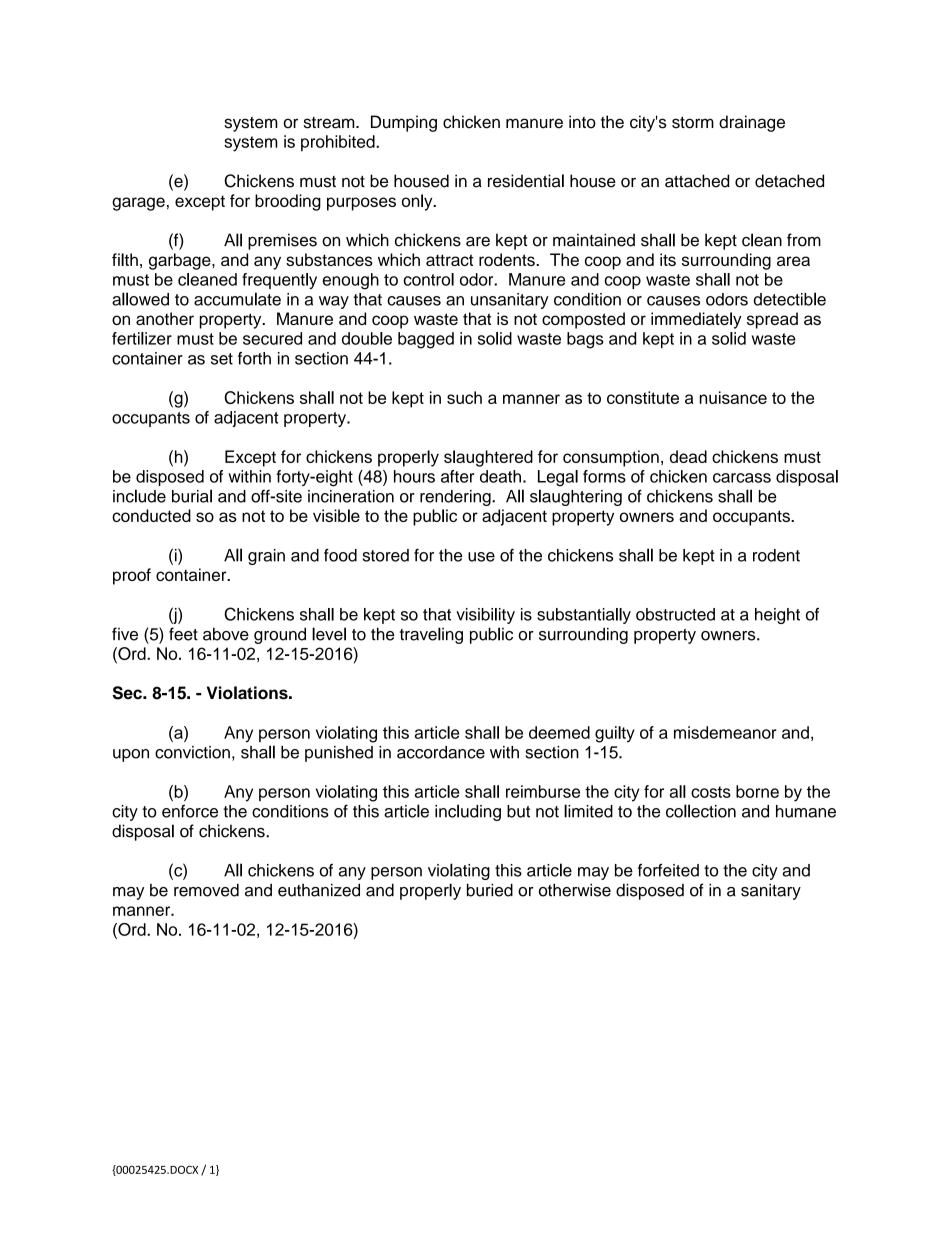 This screenshot has width=952, height=1233. What do you see at coordinates (206, 890) in the screenshot?
I see `removed` at bounding box center [206, 890].
